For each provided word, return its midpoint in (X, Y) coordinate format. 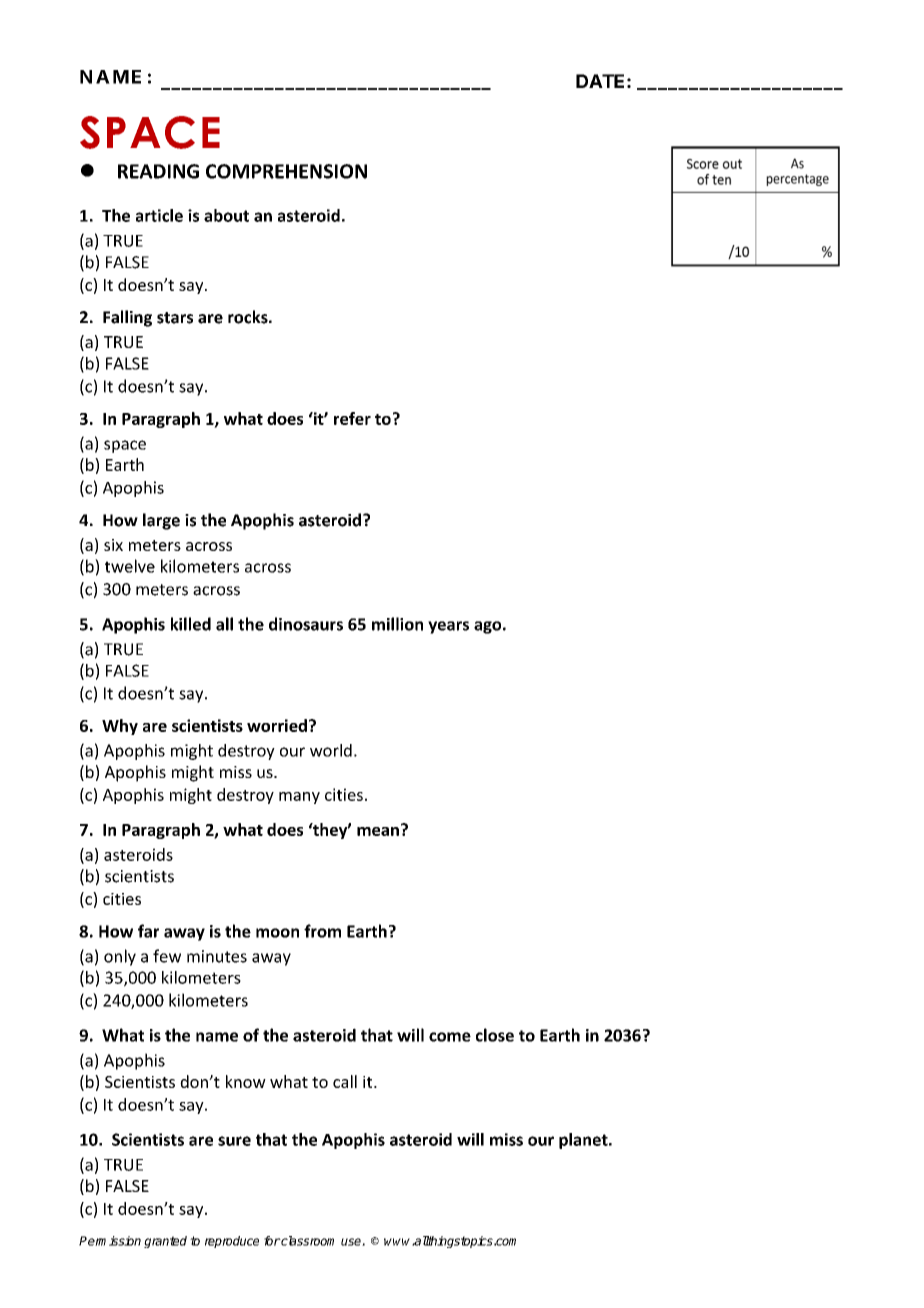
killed (191, 624)
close (495, 1035)
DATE (600, 81)
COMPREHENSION (286, 171)
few (167, 956)
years (448, 627)
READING (158, 171)
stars (175, 318)
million (397, 624)
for (272, 1241)
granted (165, 1242)
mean (378, 831)
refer (352, 418)
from (322, 931)
